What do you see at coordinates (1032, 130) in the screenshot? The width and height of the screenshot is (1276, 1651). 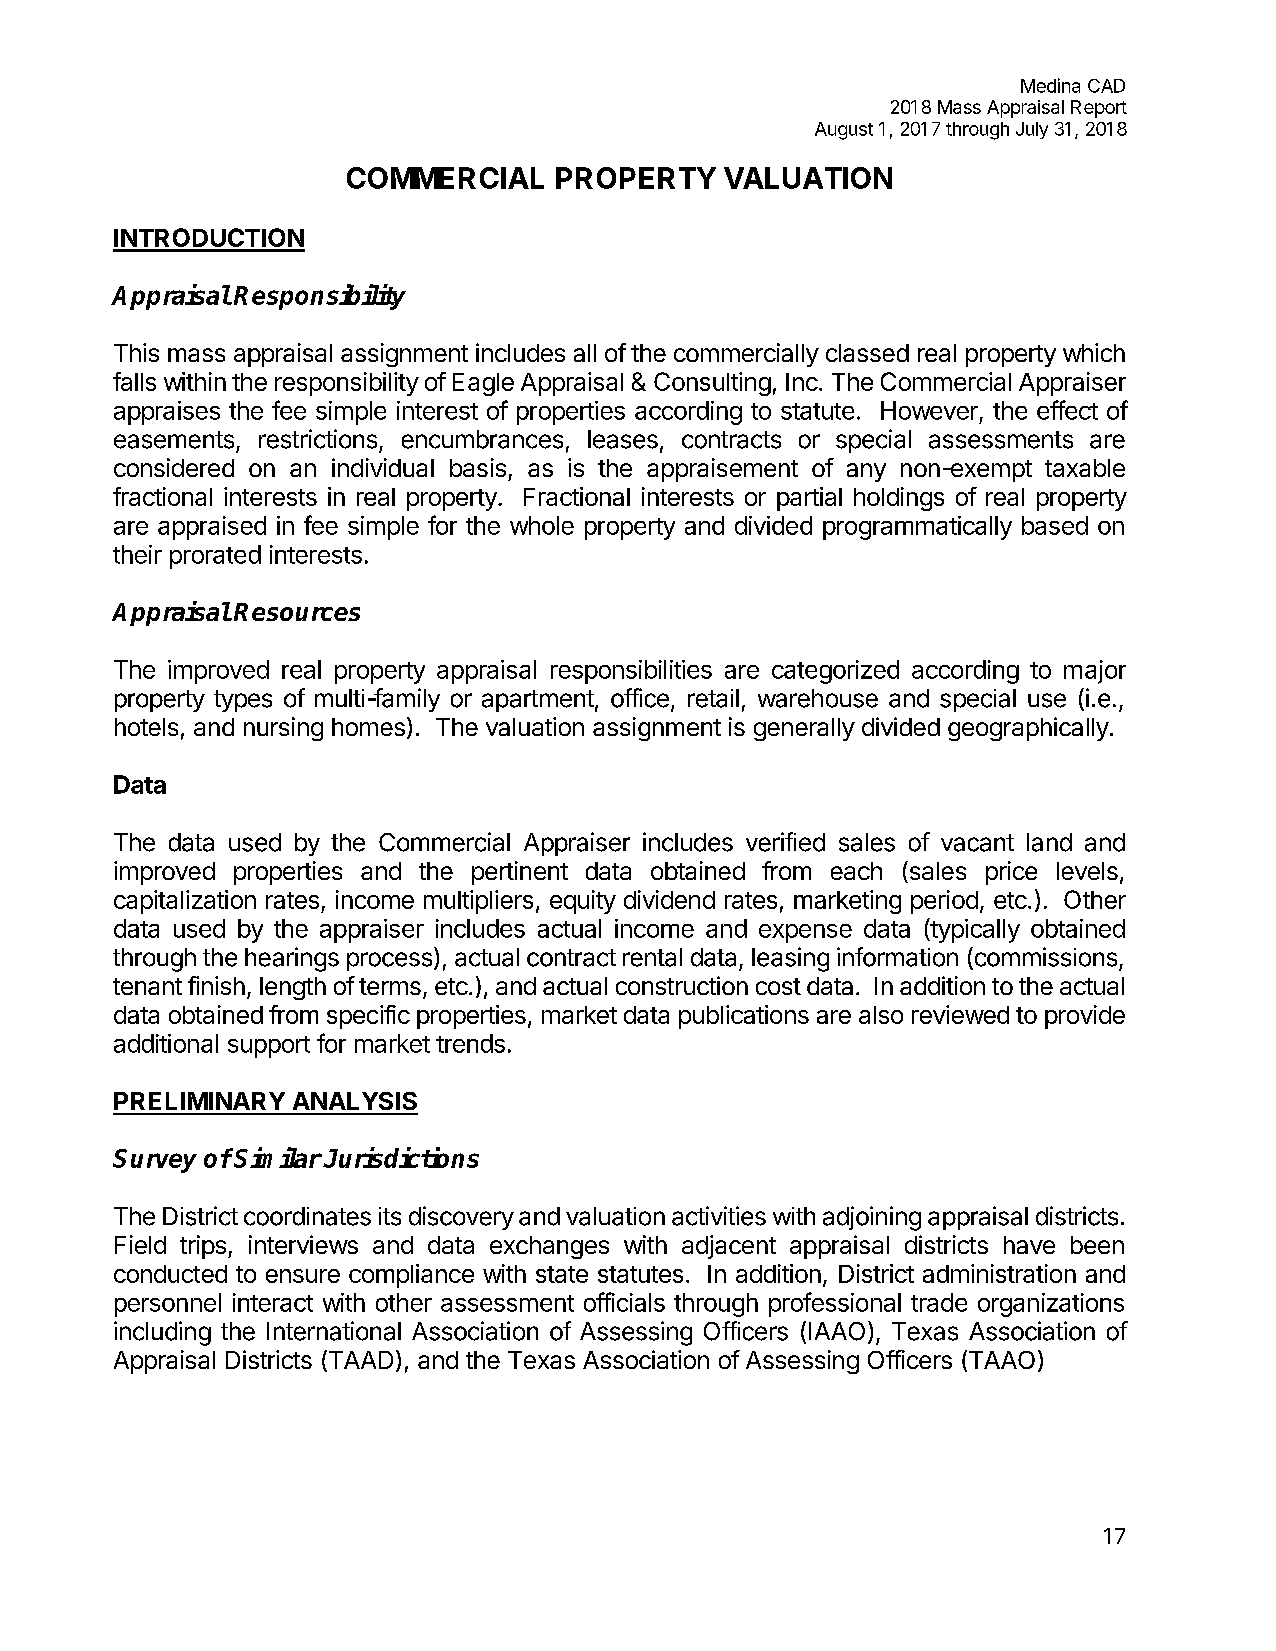 I see `July` at bounding box center [1032, 130].
